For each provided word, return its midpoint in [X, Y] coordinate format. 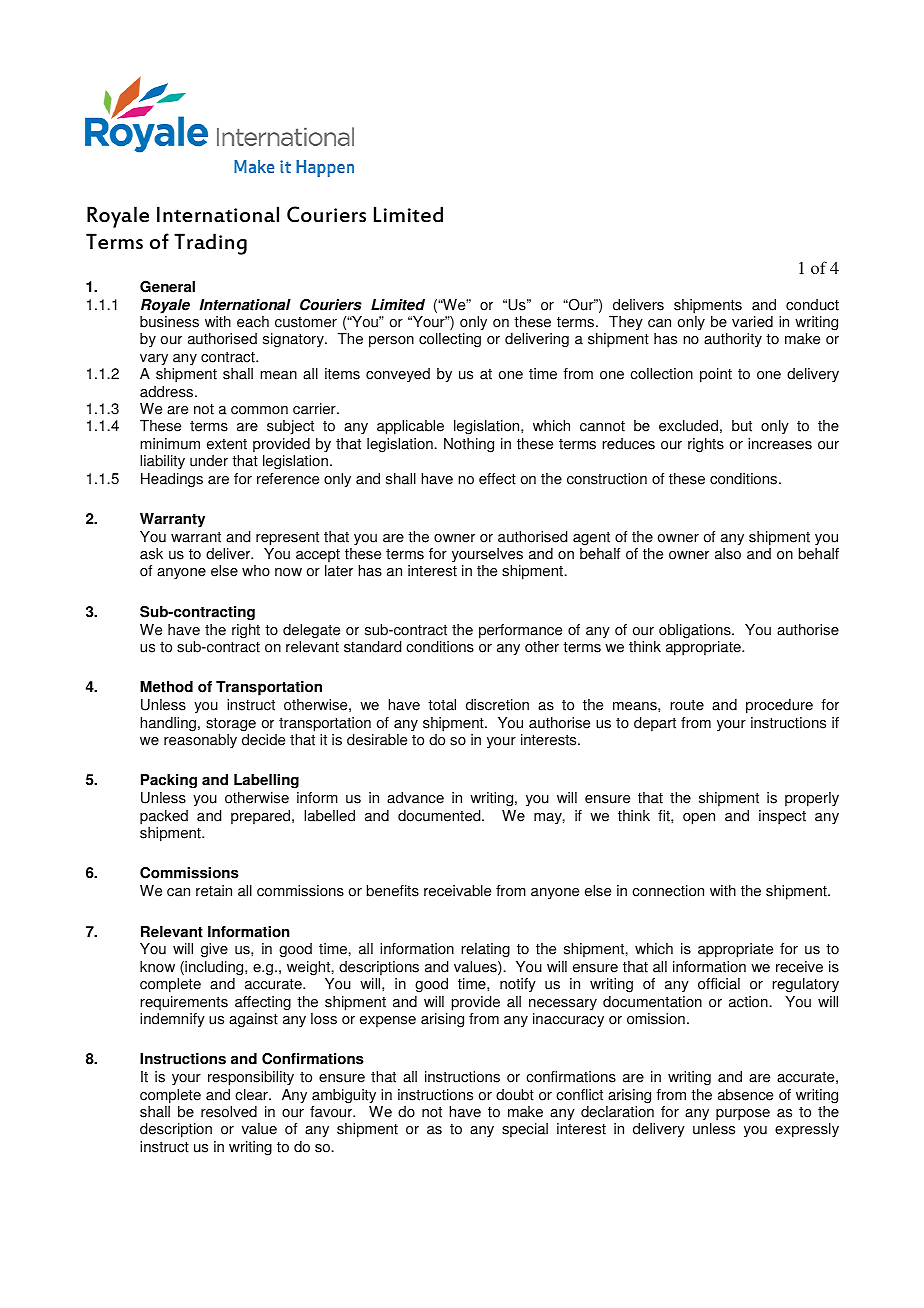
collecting [450, 340]
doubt [515, 1095]
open [699, 819]
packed [164, 817]
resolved [229, 1112]
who [256, 571]
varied [752, 322]
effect [497, 479]
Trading [210, 244]
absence [745, 1095]
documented [440, 816]
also [728, 554]
